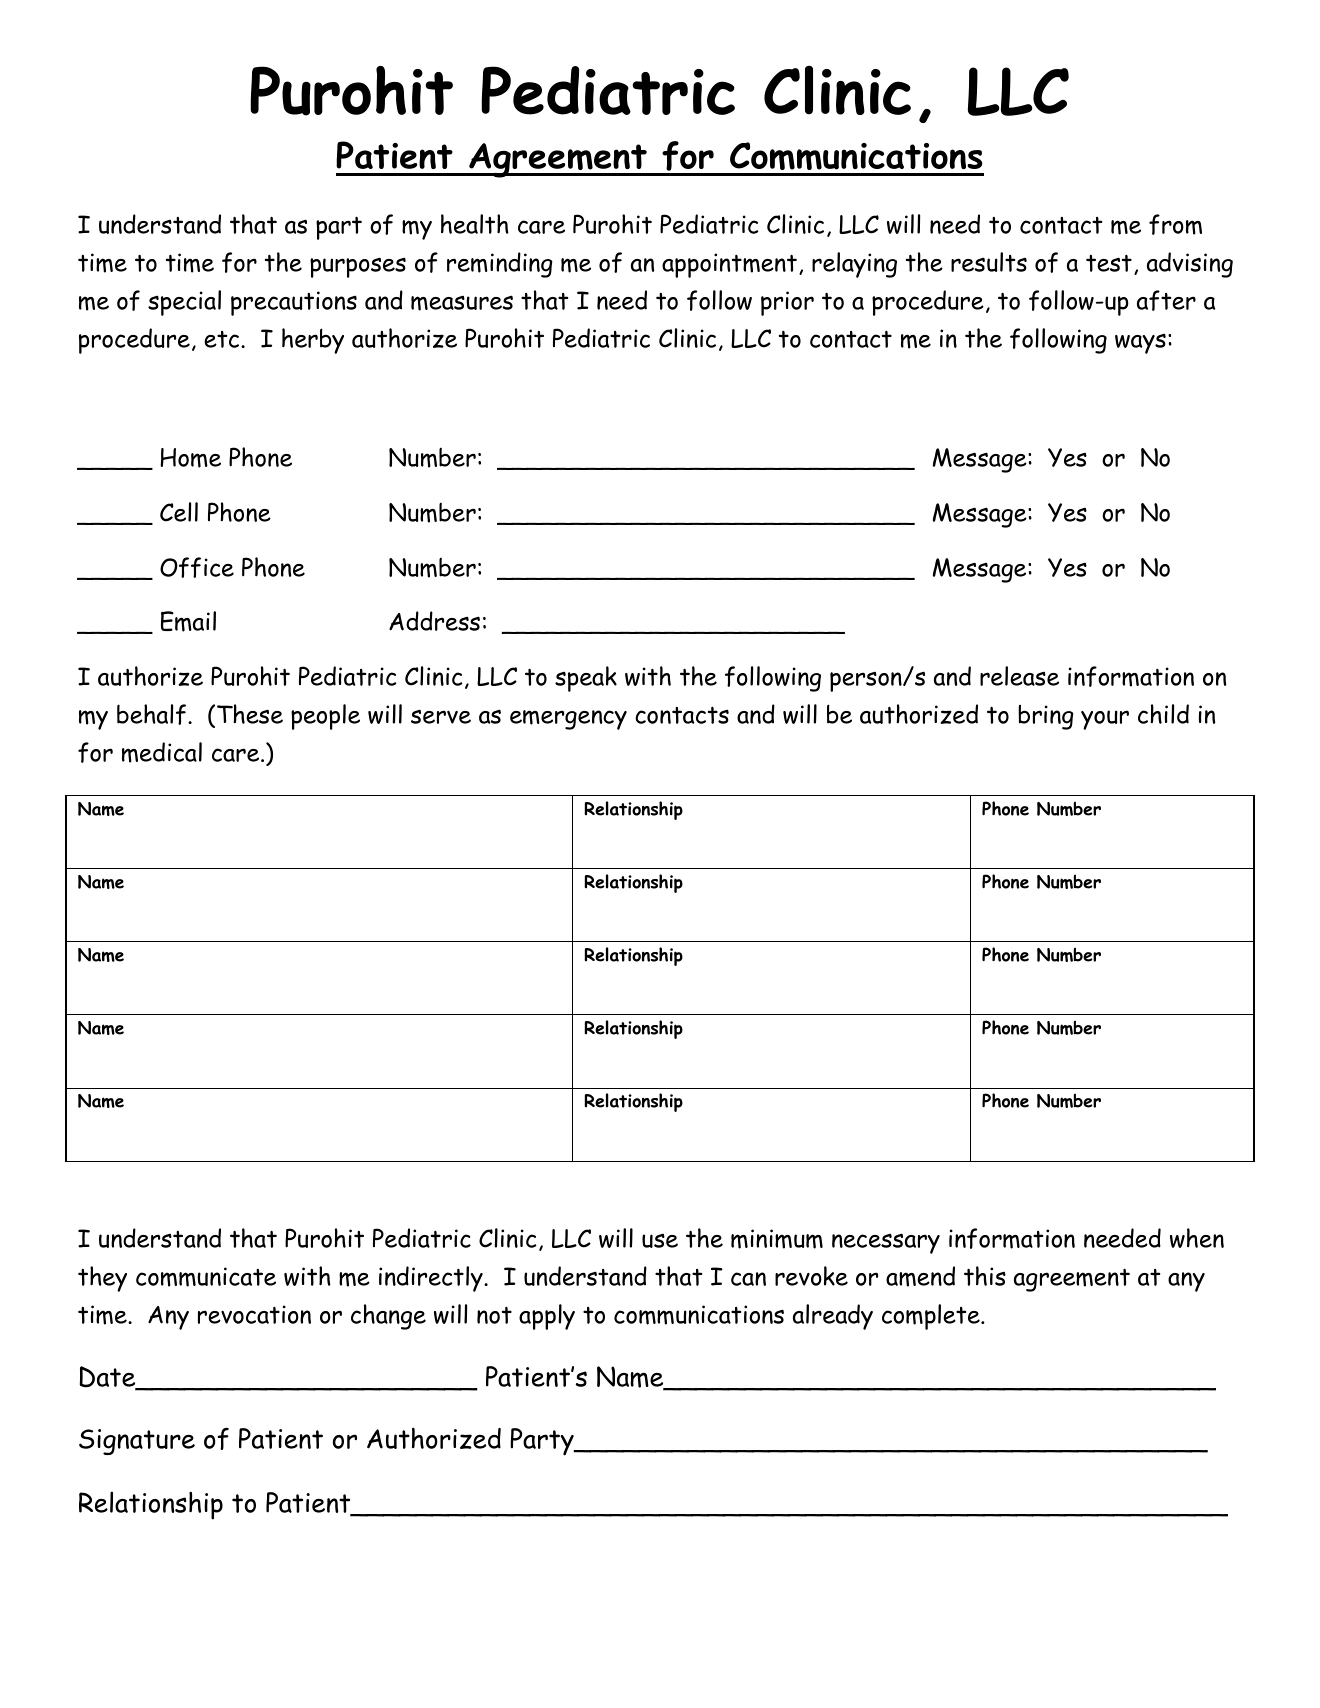  I want to click on emergency, so click(568, 720).
